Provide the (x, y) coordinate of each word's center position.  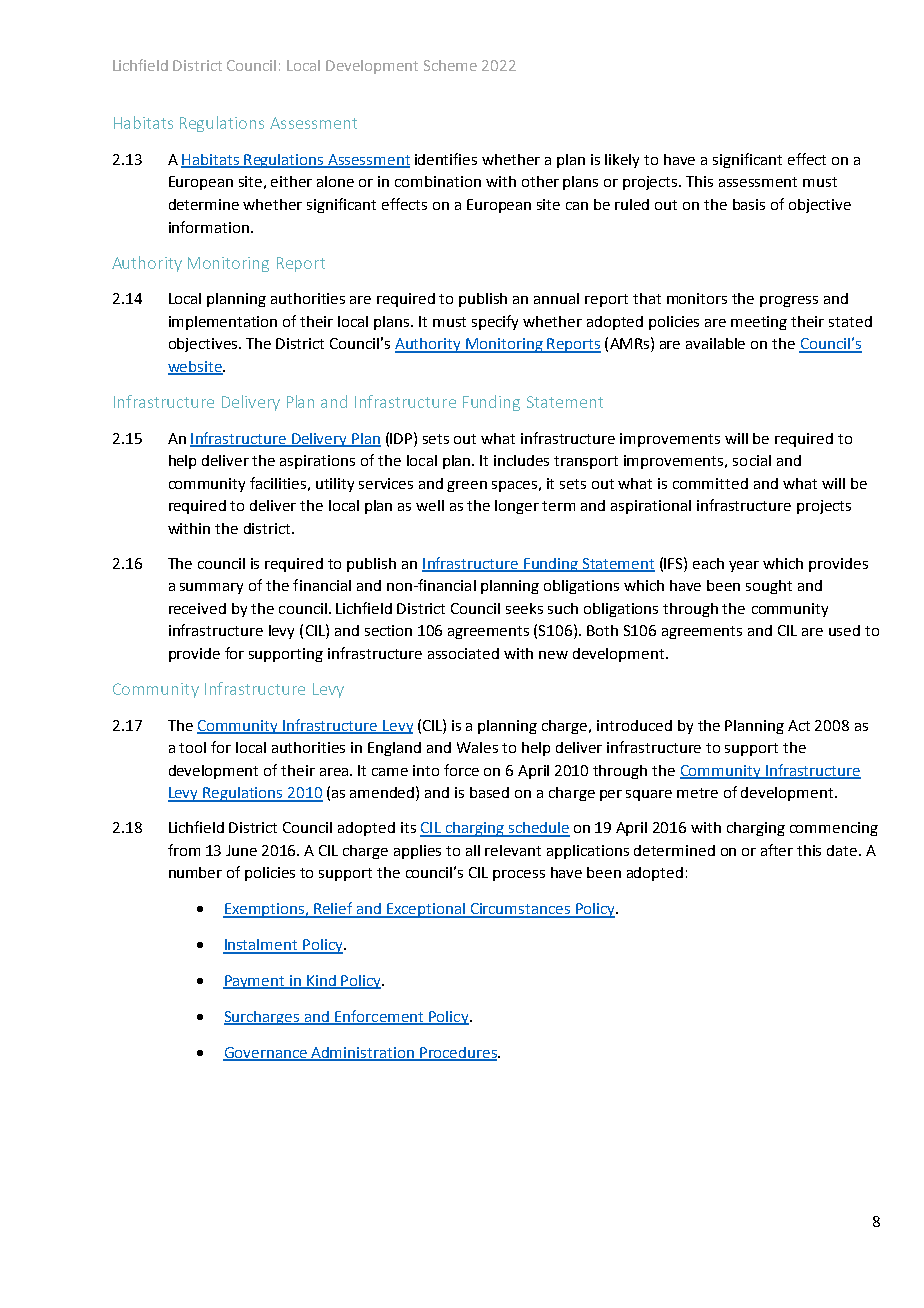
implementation (223, 323)
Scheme (450, 65)
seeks (524, 608)
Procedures (458, 1053)
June (241, 850)
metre (697, 793)
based (489, 792)
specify (495, 322)
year (744, 566)
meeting (759, 323)
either (291, 181)
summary (211, 588)
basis (749, 204)
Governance (266, 1053)
